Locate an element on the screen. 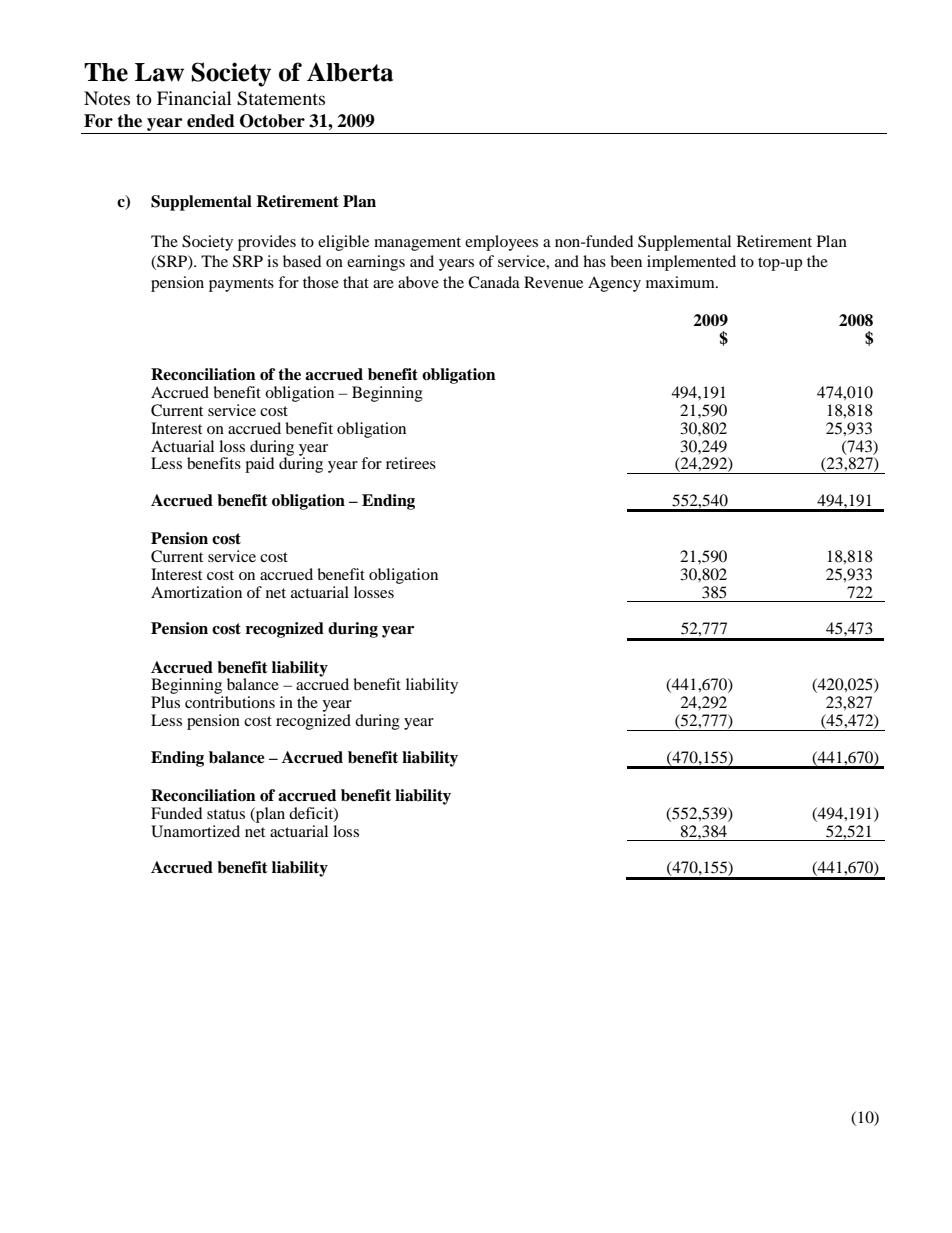  retirees is located at coordinates (411, 463).
